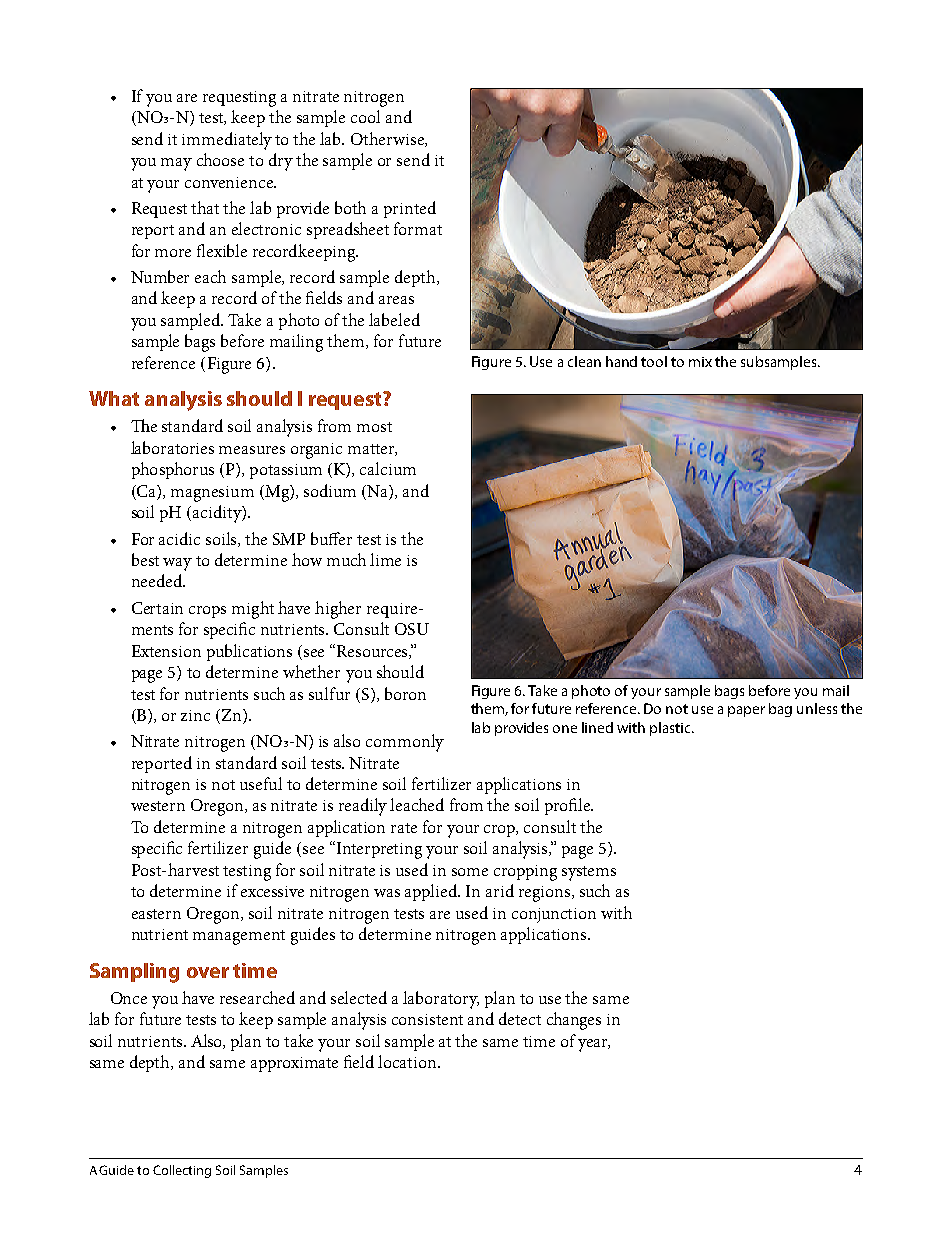 The height and width of the document is (1233, 952). I want to click on paper, so click(746, 711).
